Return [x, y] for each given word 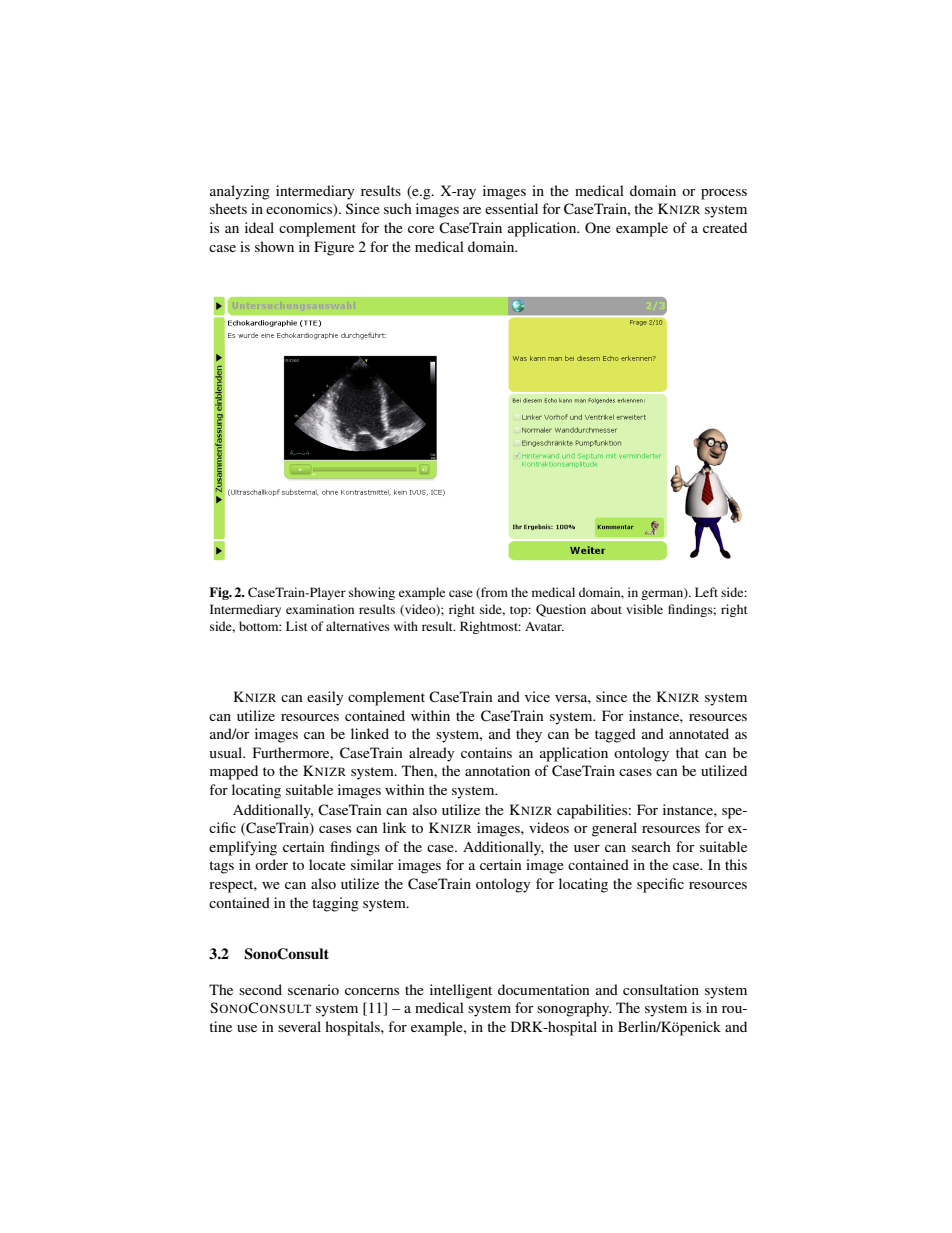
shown [274, 246]
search [651, 846]
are [472, 210]
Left [706, 592]
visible [644, 609]
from [493, 593]
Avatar [544, 626]
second [260, 989]
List [297, 626]
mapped [234, 772]
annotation [497, 770]
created [725, 227]
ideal [259, 227]
